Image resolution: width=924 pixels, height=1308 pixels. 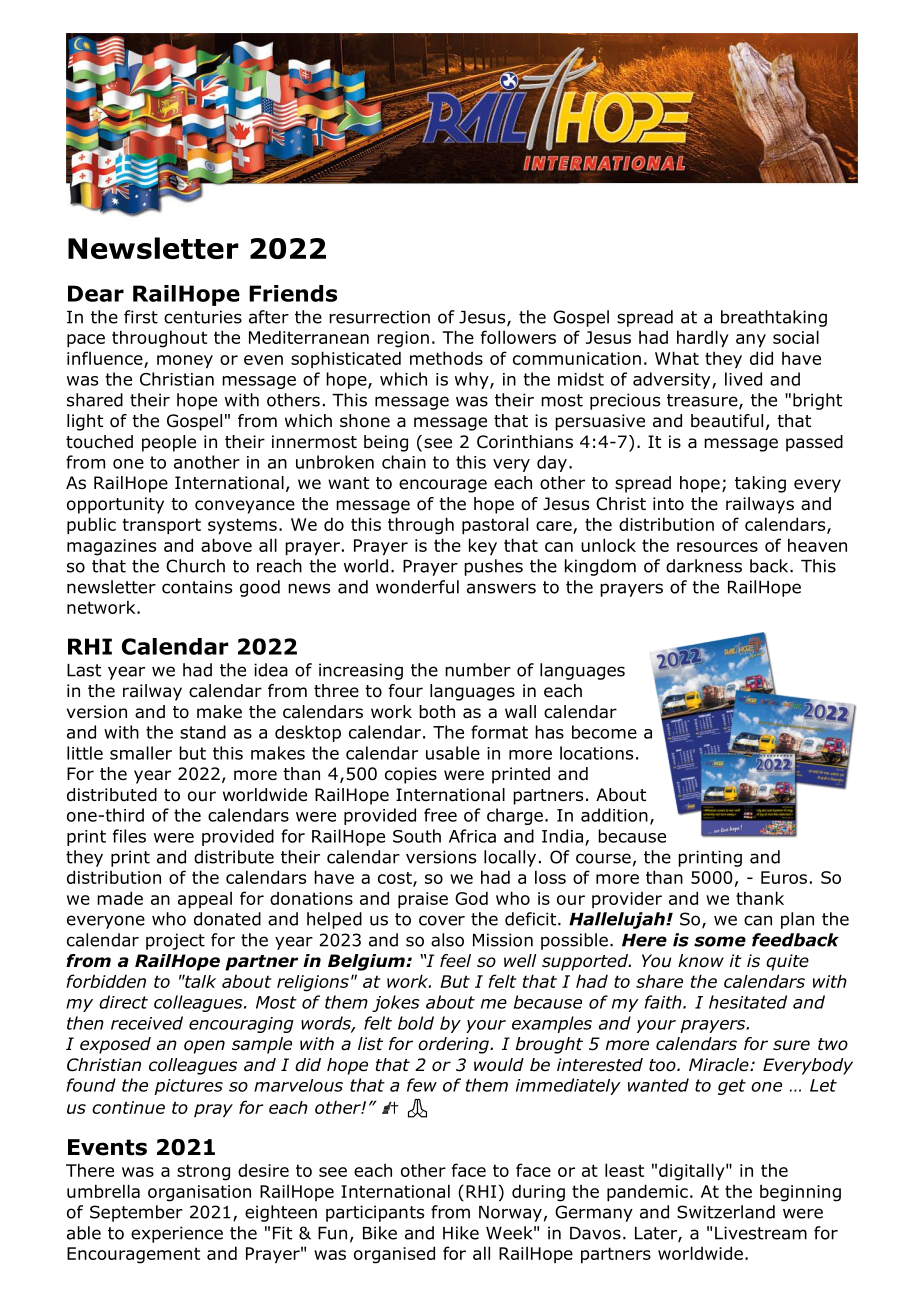 What do you see at coordinates (141, 753) in the image?
I see `smaller` at bounding box center [141, 753].
